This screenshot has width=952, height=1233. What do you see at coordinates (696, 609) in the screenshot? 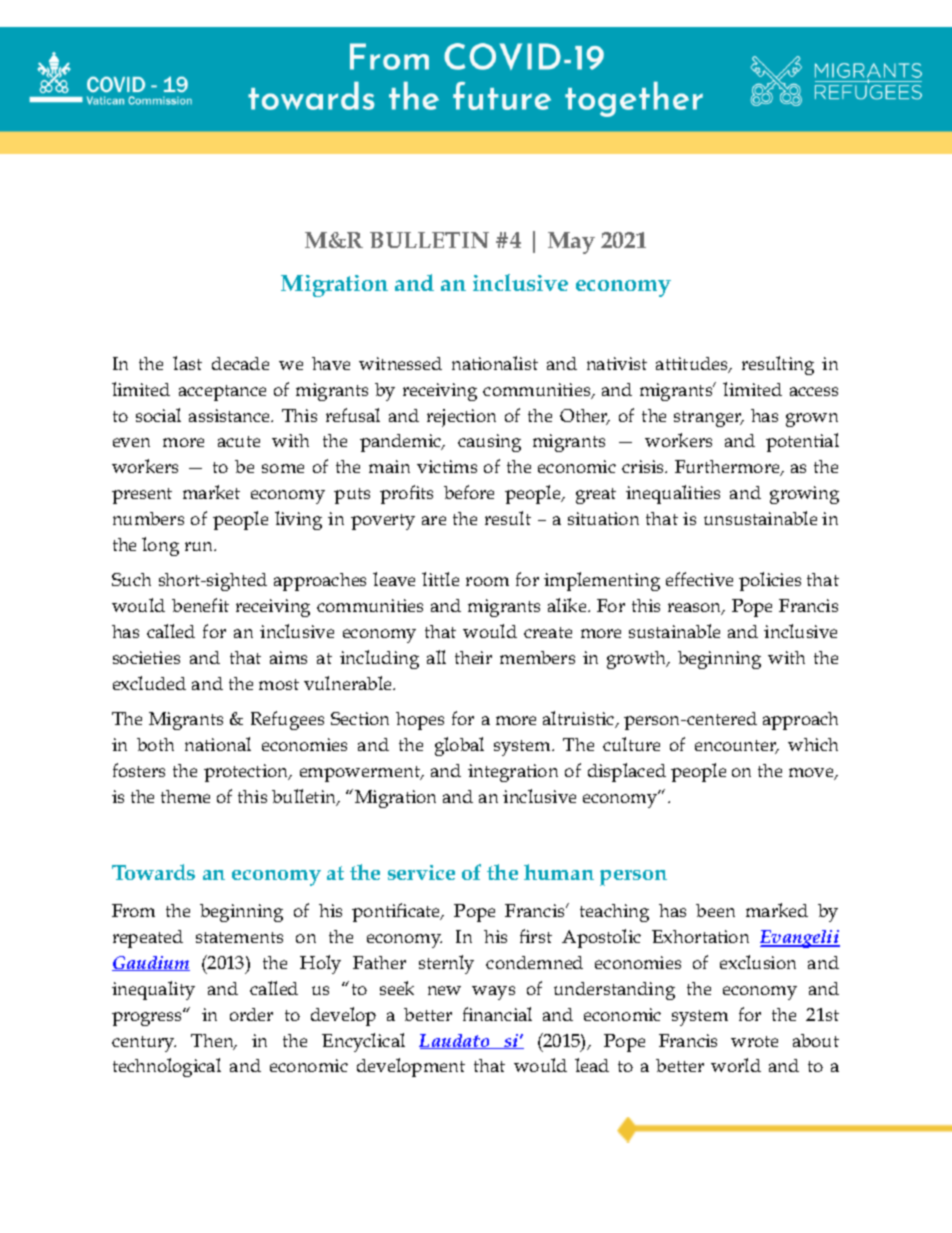
I see `reason` at bounding box center [696, 609].
